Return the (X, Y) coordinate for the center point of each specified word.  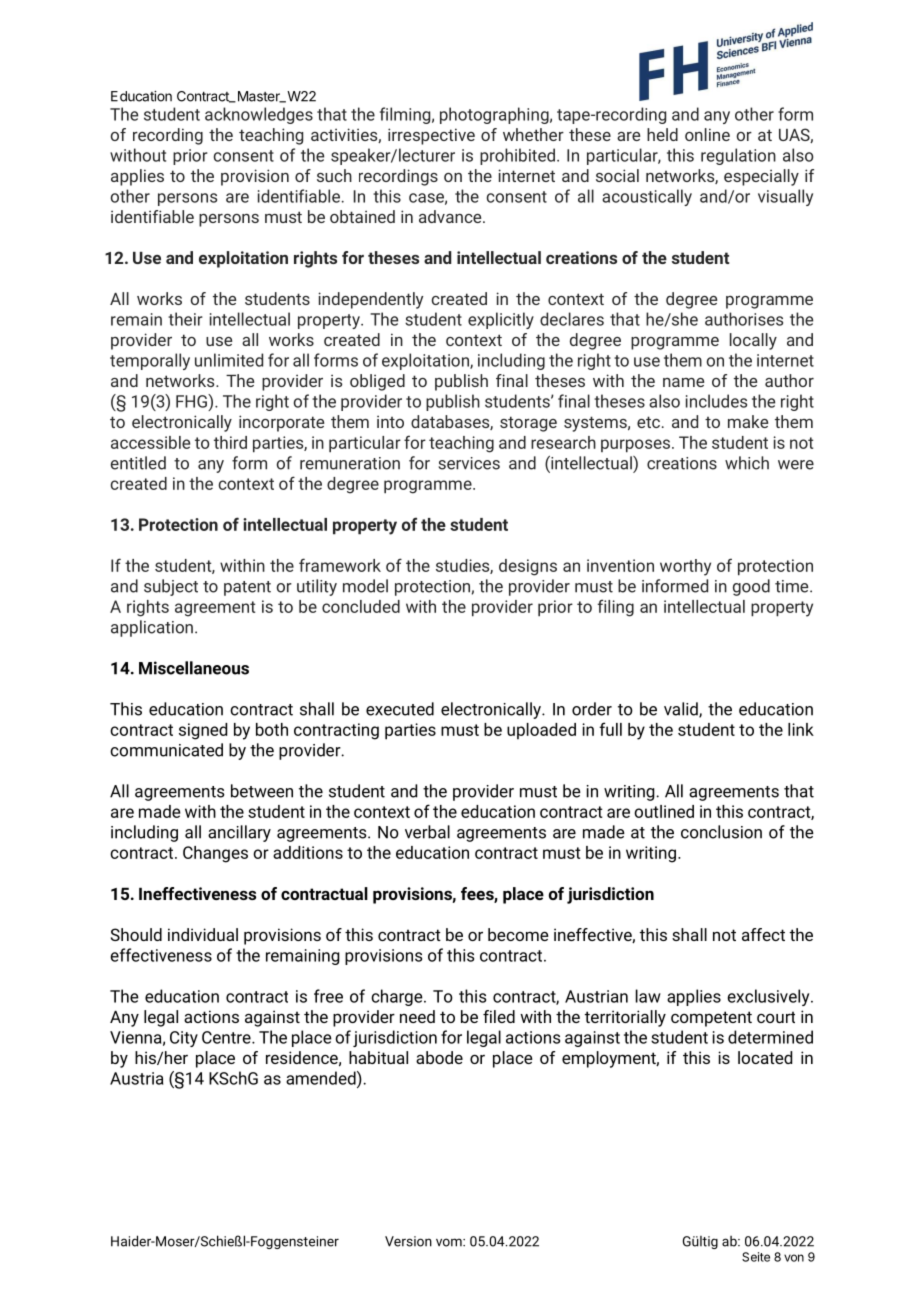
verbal (427, 832)
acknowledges (259, 115)
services (469, 463)
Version (408, 1241)
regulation (738, 156)
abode (439, 1057)
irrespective (431, 136)
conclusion (721, 832)
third (230, 442)
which (747, 463)
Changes (215, 854)
